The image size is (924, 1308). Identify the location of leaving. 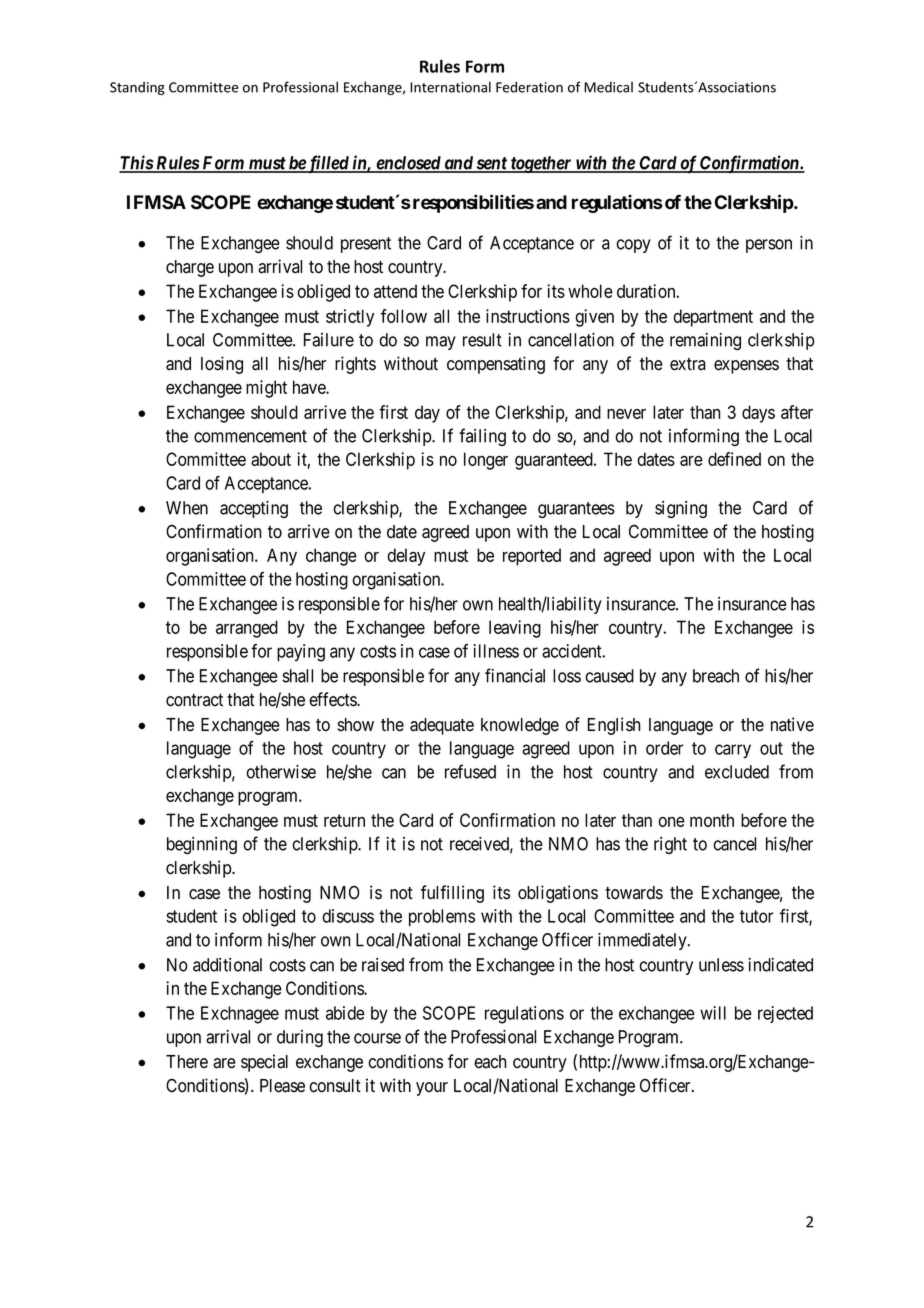
(515, 629).
